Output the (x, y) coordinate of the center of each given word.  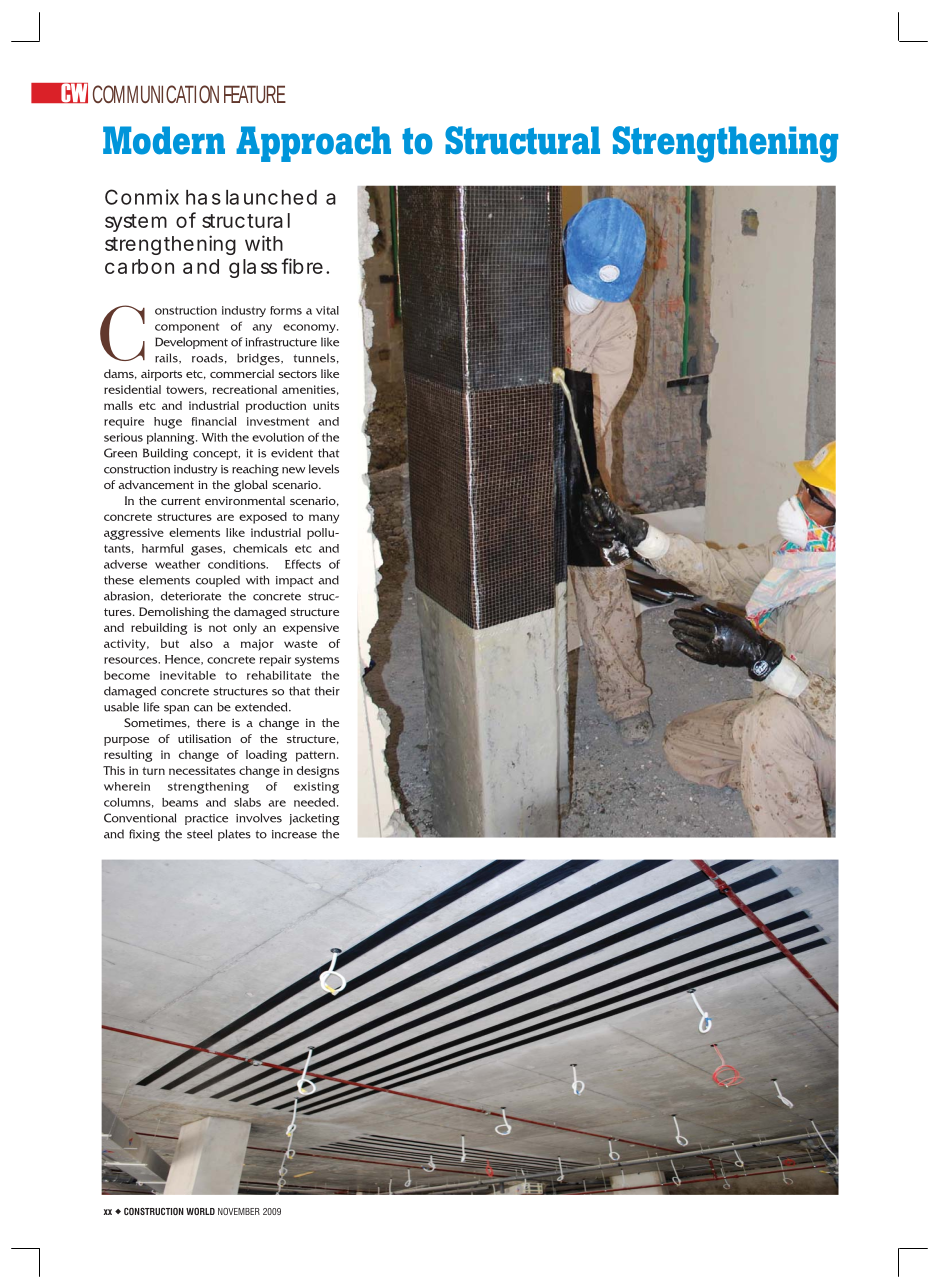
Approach (313, 144)
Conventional (140, 818)
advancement (156, 484)
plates (234, 835)
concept (216, 454)
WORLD (200, 1211)
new (293, 470)
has (203, 197)
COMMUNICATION (156, 94)
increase (294, 834)
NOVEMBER (239, 1211)
